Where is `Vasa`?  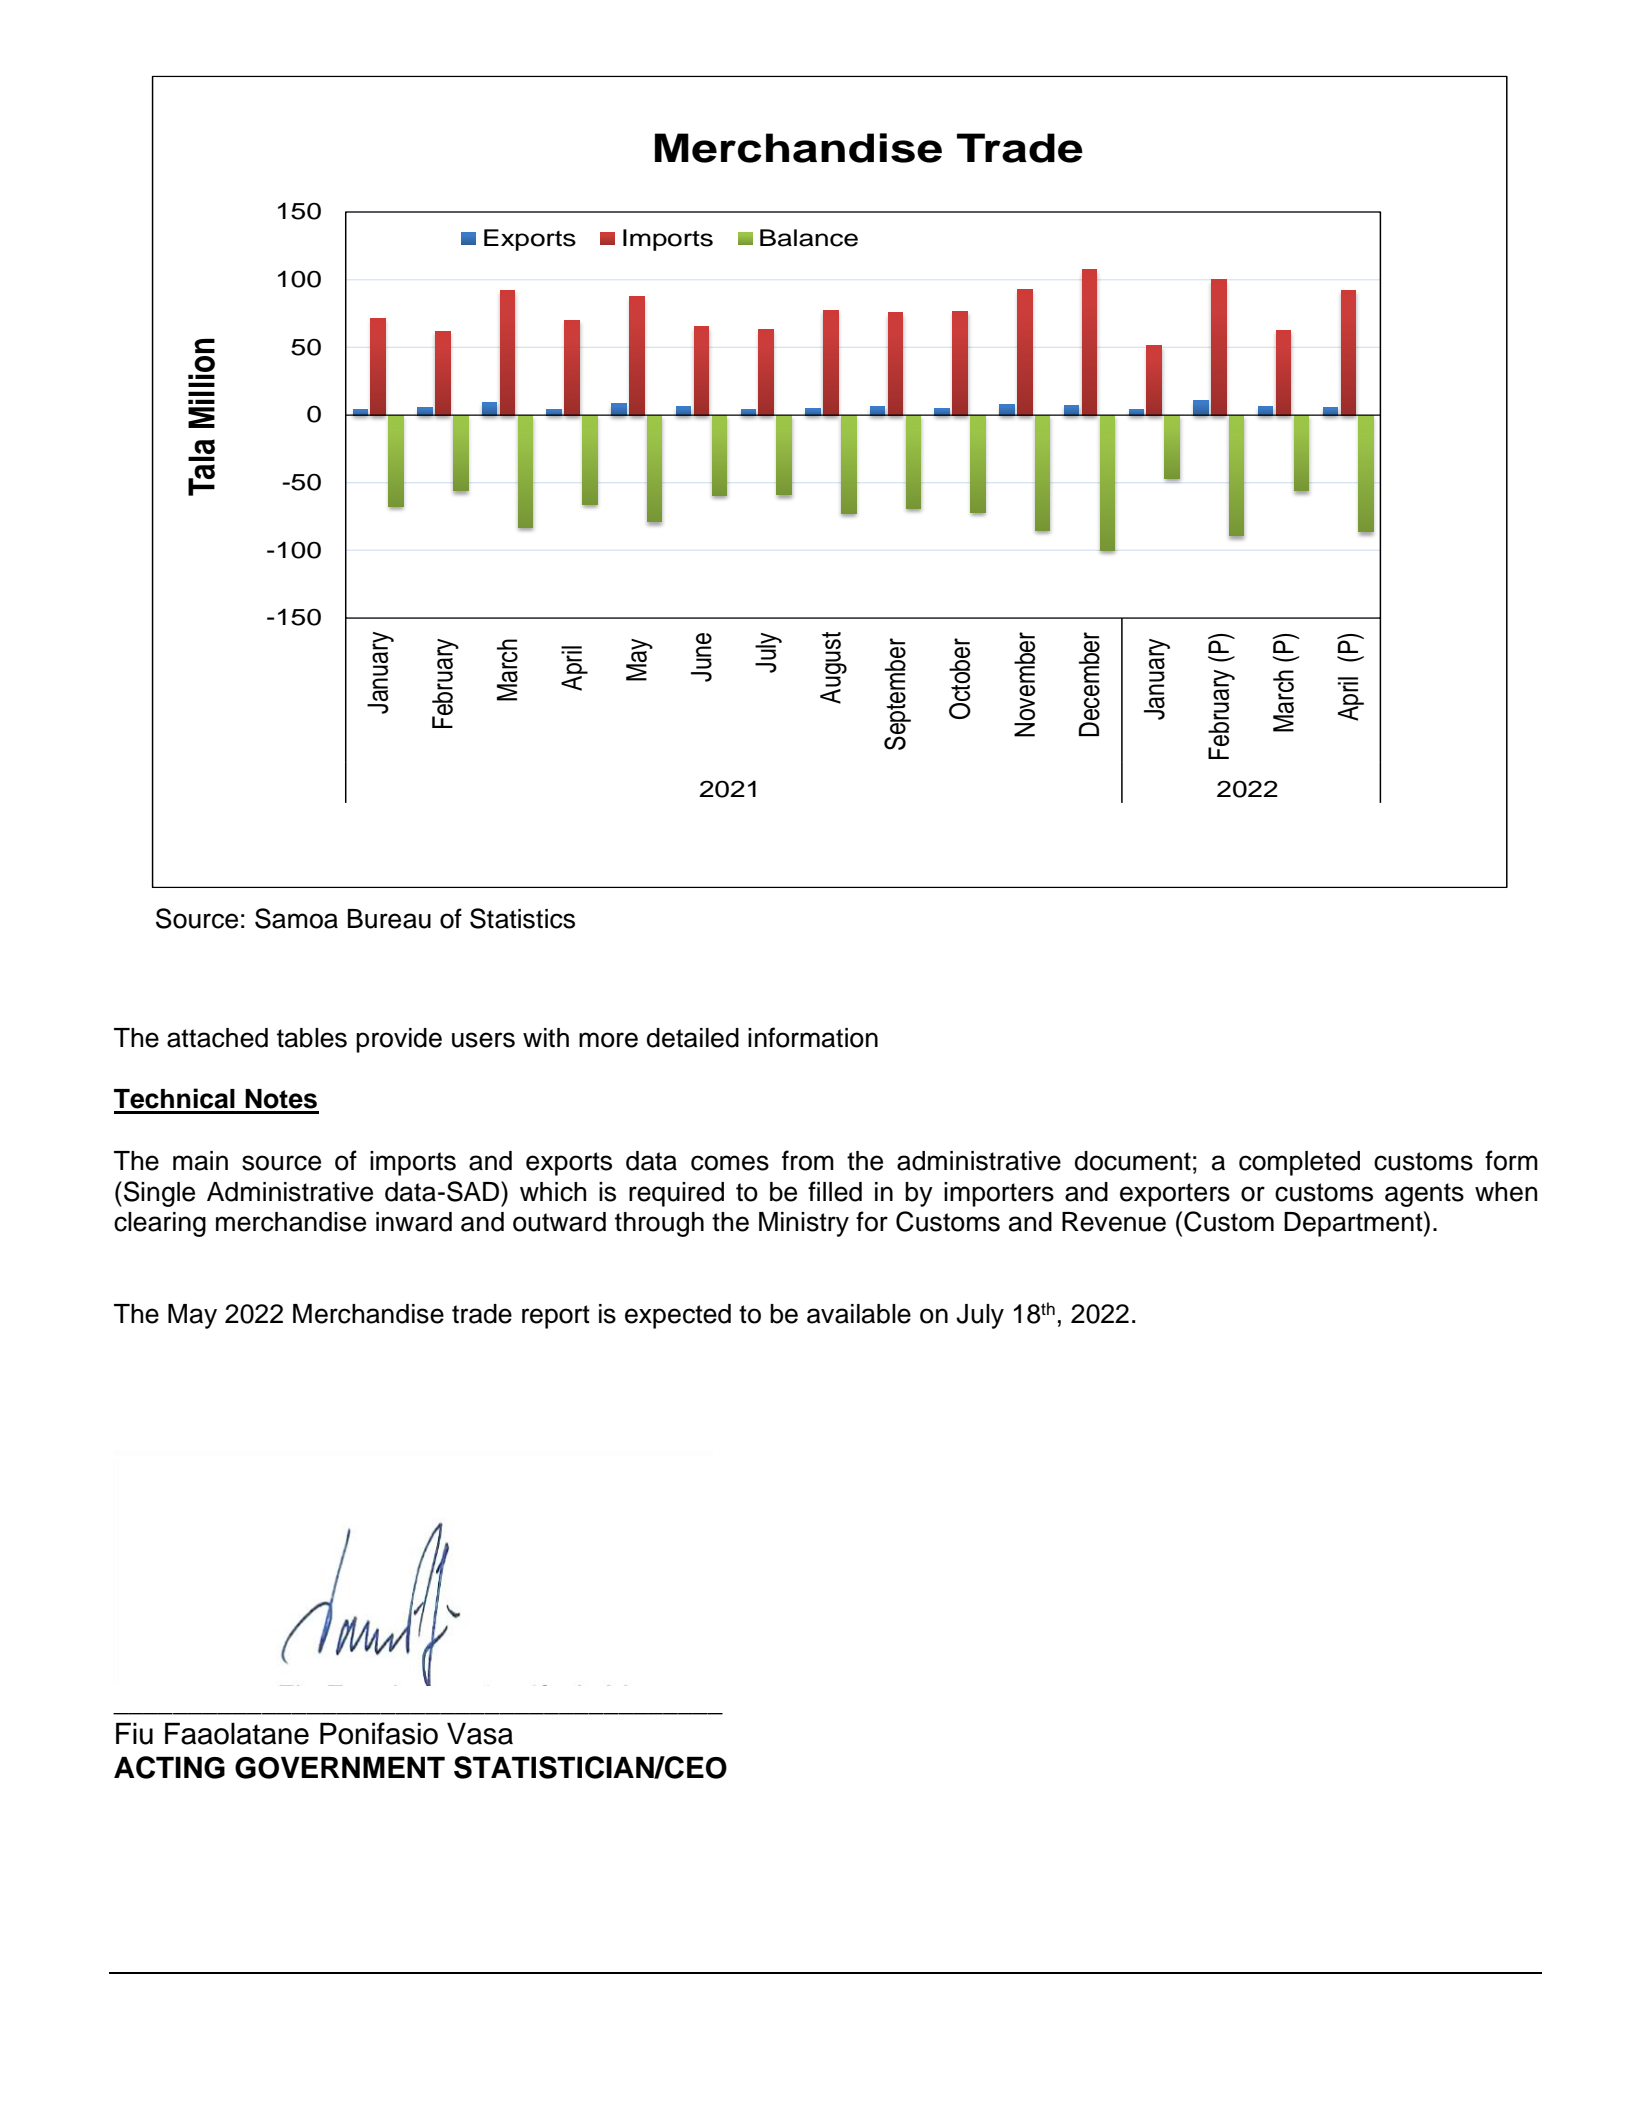
Vasa is located at coordinates (480, 1734).
